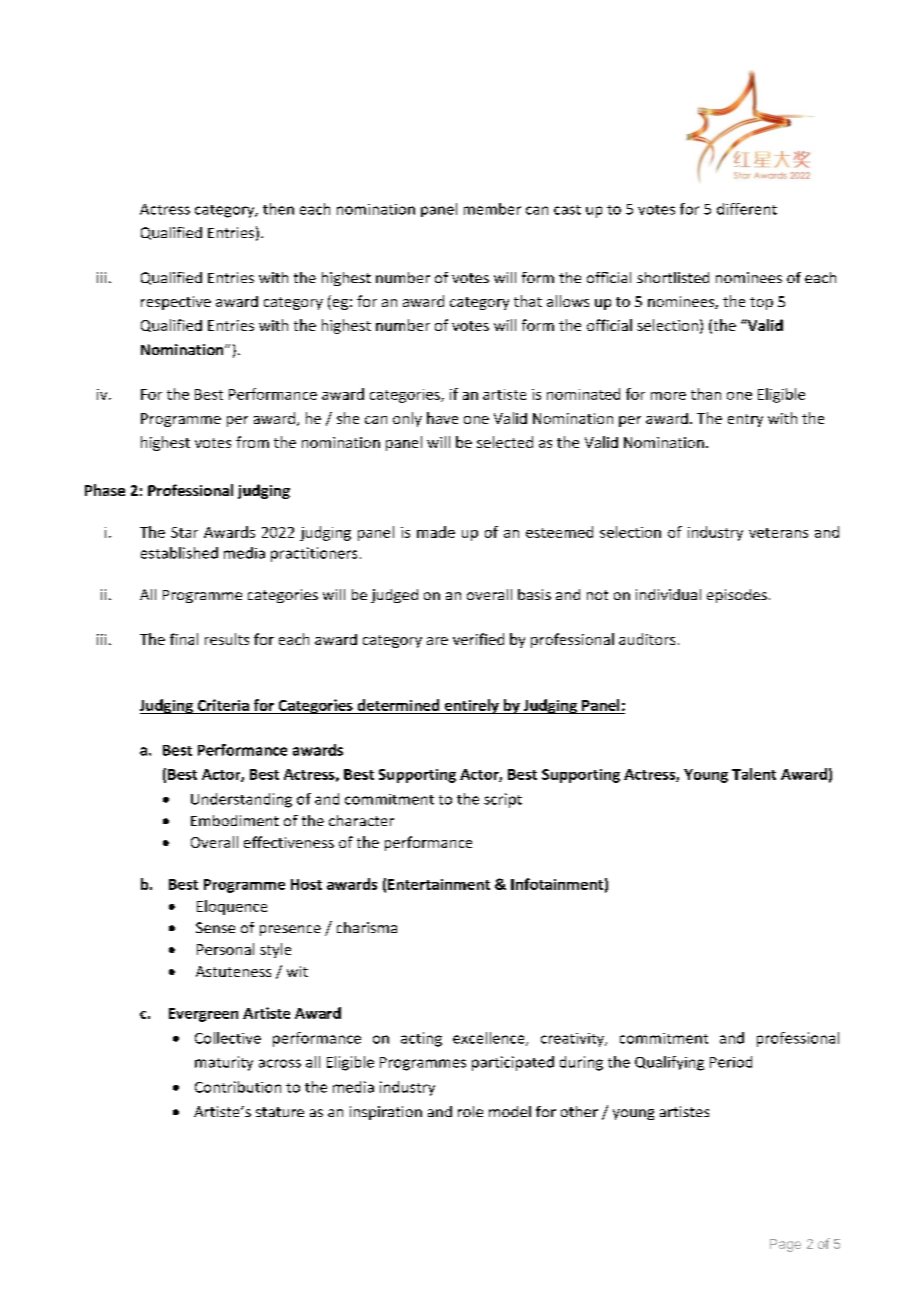 The height and width of the page is (1308, 924). What do you see at coordinates (280, 1112) in the page?
I see `stature` at bounding box center [280, 1112].
